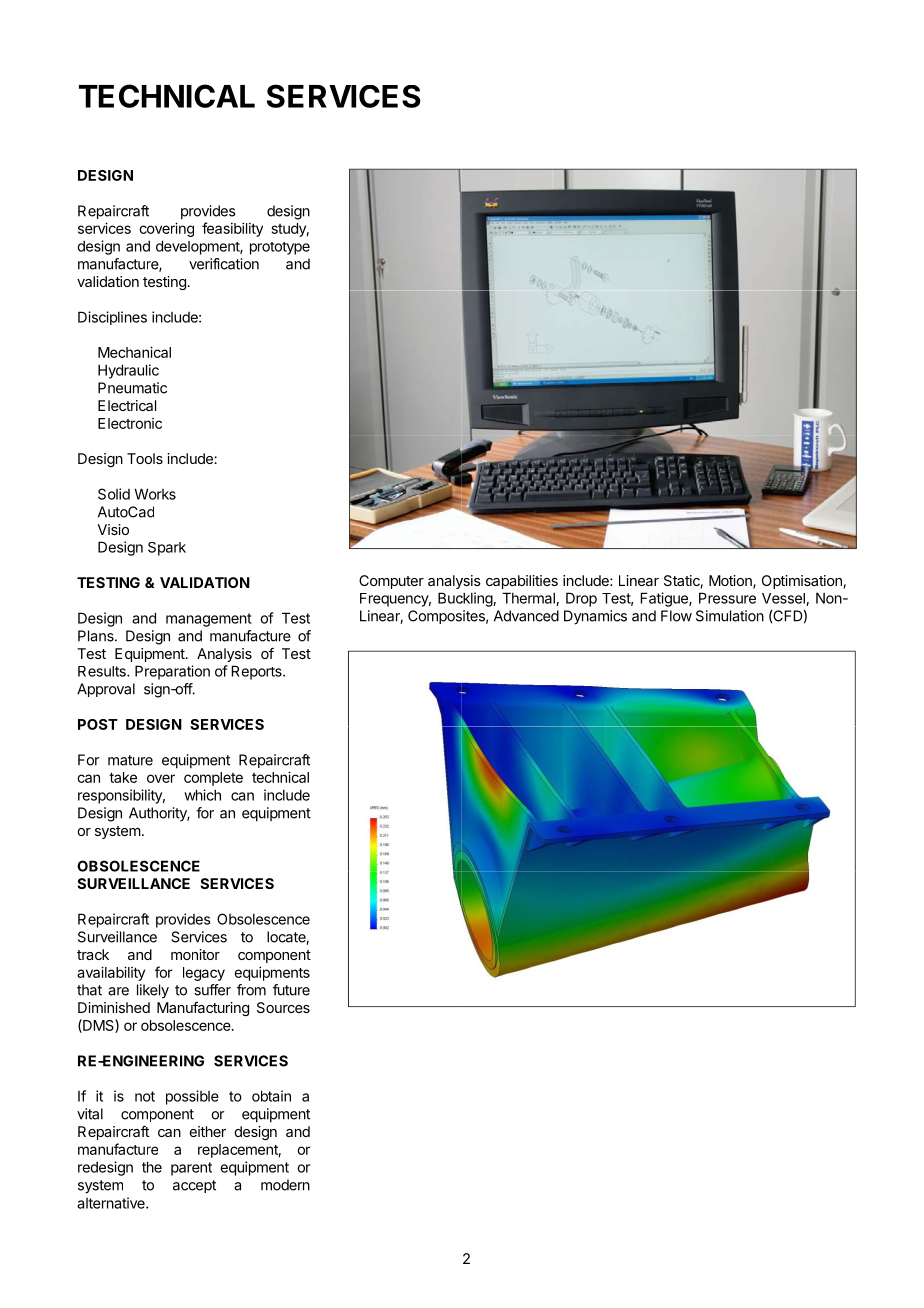 Image resolution: width=924 pixels, height=1308 pixels. What do you see at coordinates (232, 229) in the screenshot?
I see `feasibility` at bounding box center [232, 229].
